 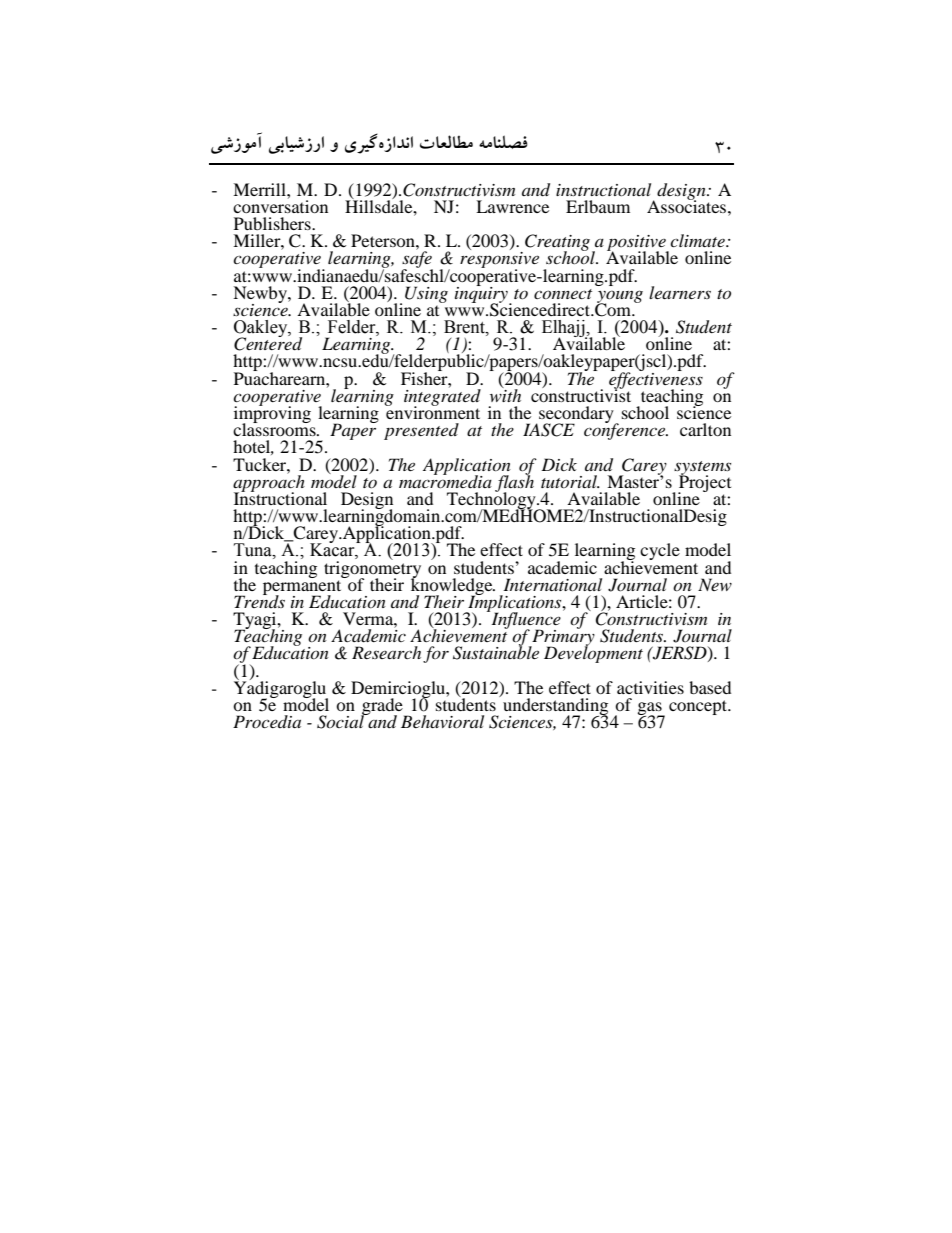 What do you see at coordinates (514, 483) in the screenshot?
I see `flash` at bounding box center [514, 483].
